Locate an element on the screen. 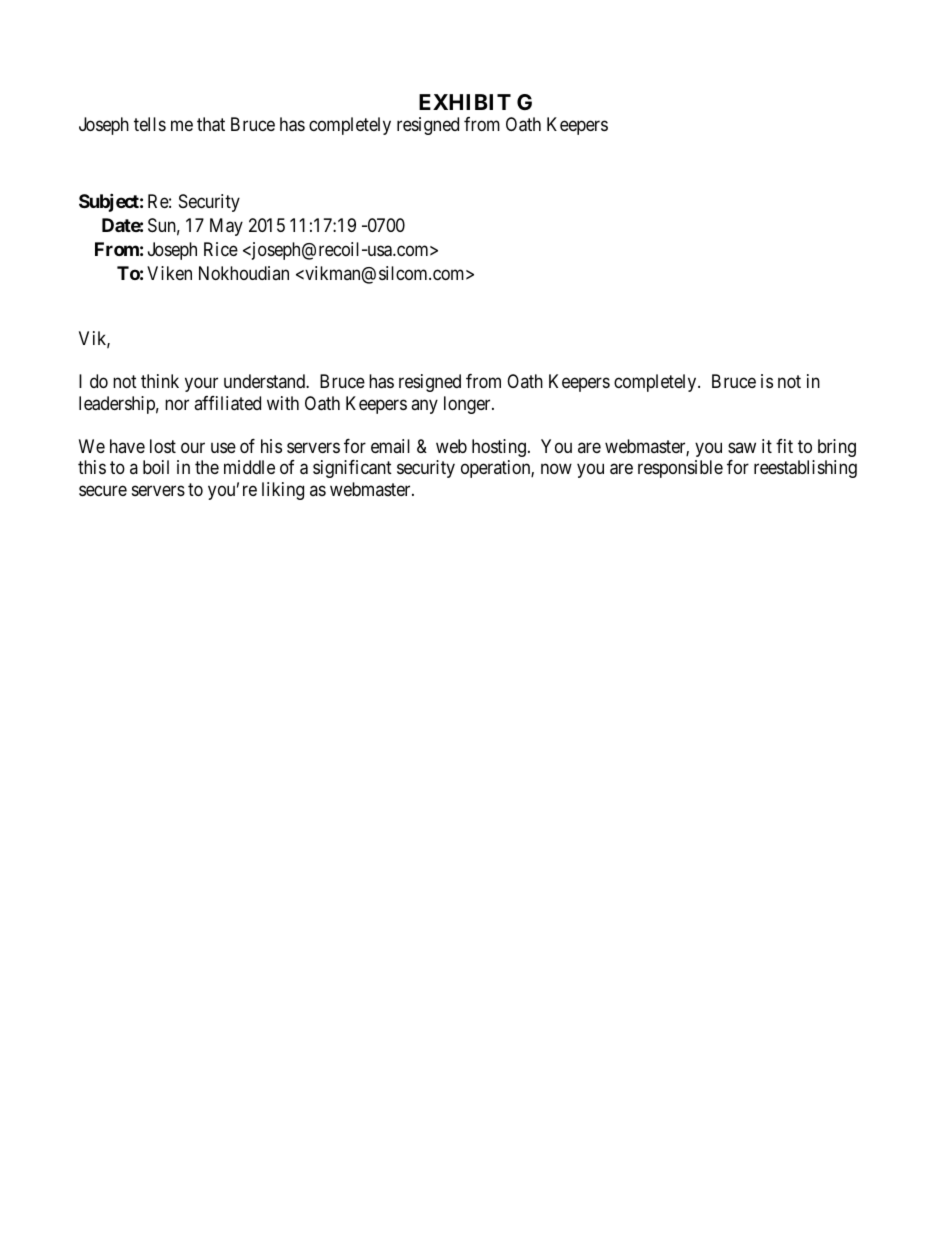 This screenshot has height=1233, width=952. May is located at coordinates (226, 227).
